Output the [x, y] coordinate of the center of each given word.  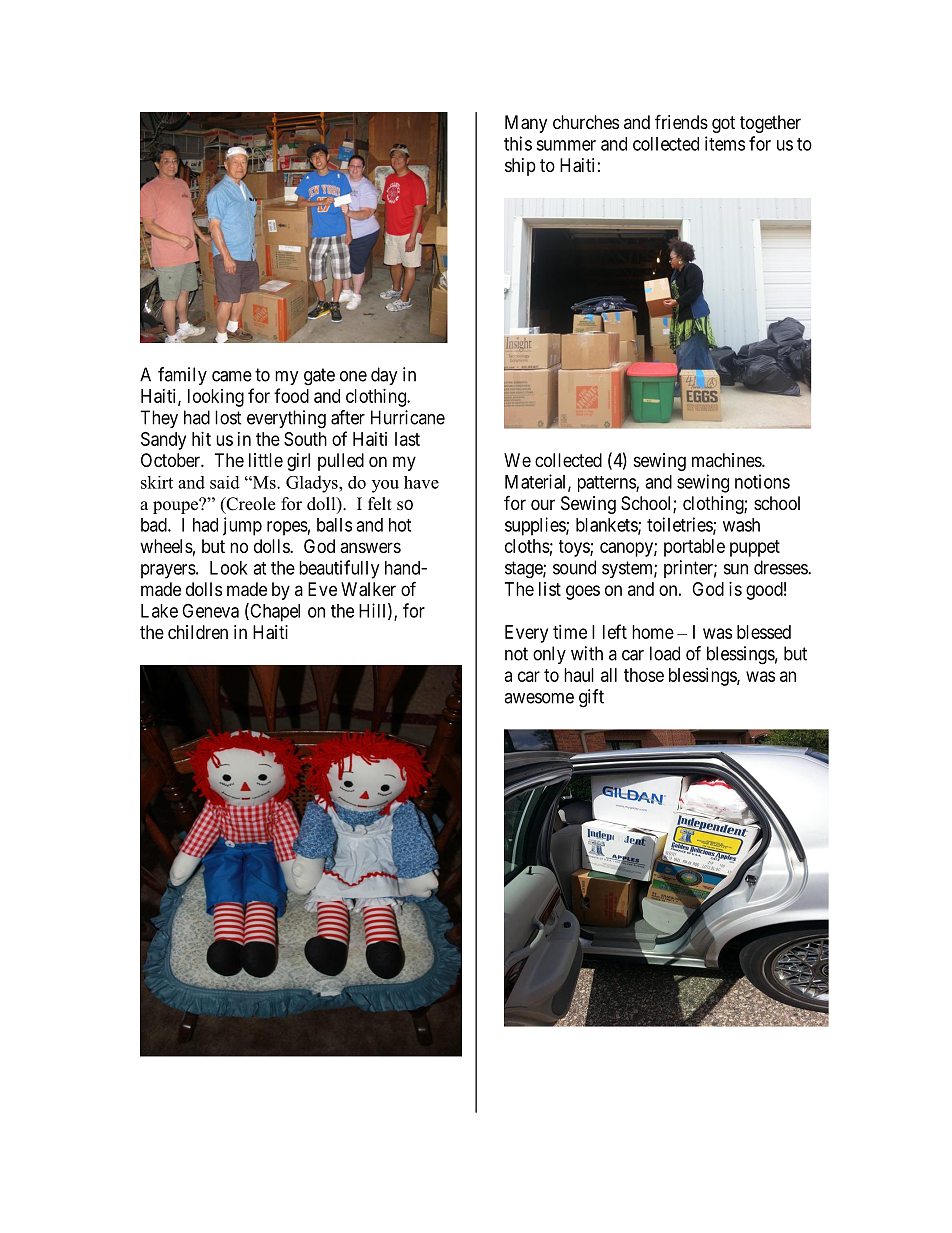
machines [727, 460]
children [198, 632]
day [384, 376]
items [725, 143]
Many [526, 124]
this [518, 143]
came [232, 376]
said [225, 482]
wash [741, 525]
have [421, 482]
